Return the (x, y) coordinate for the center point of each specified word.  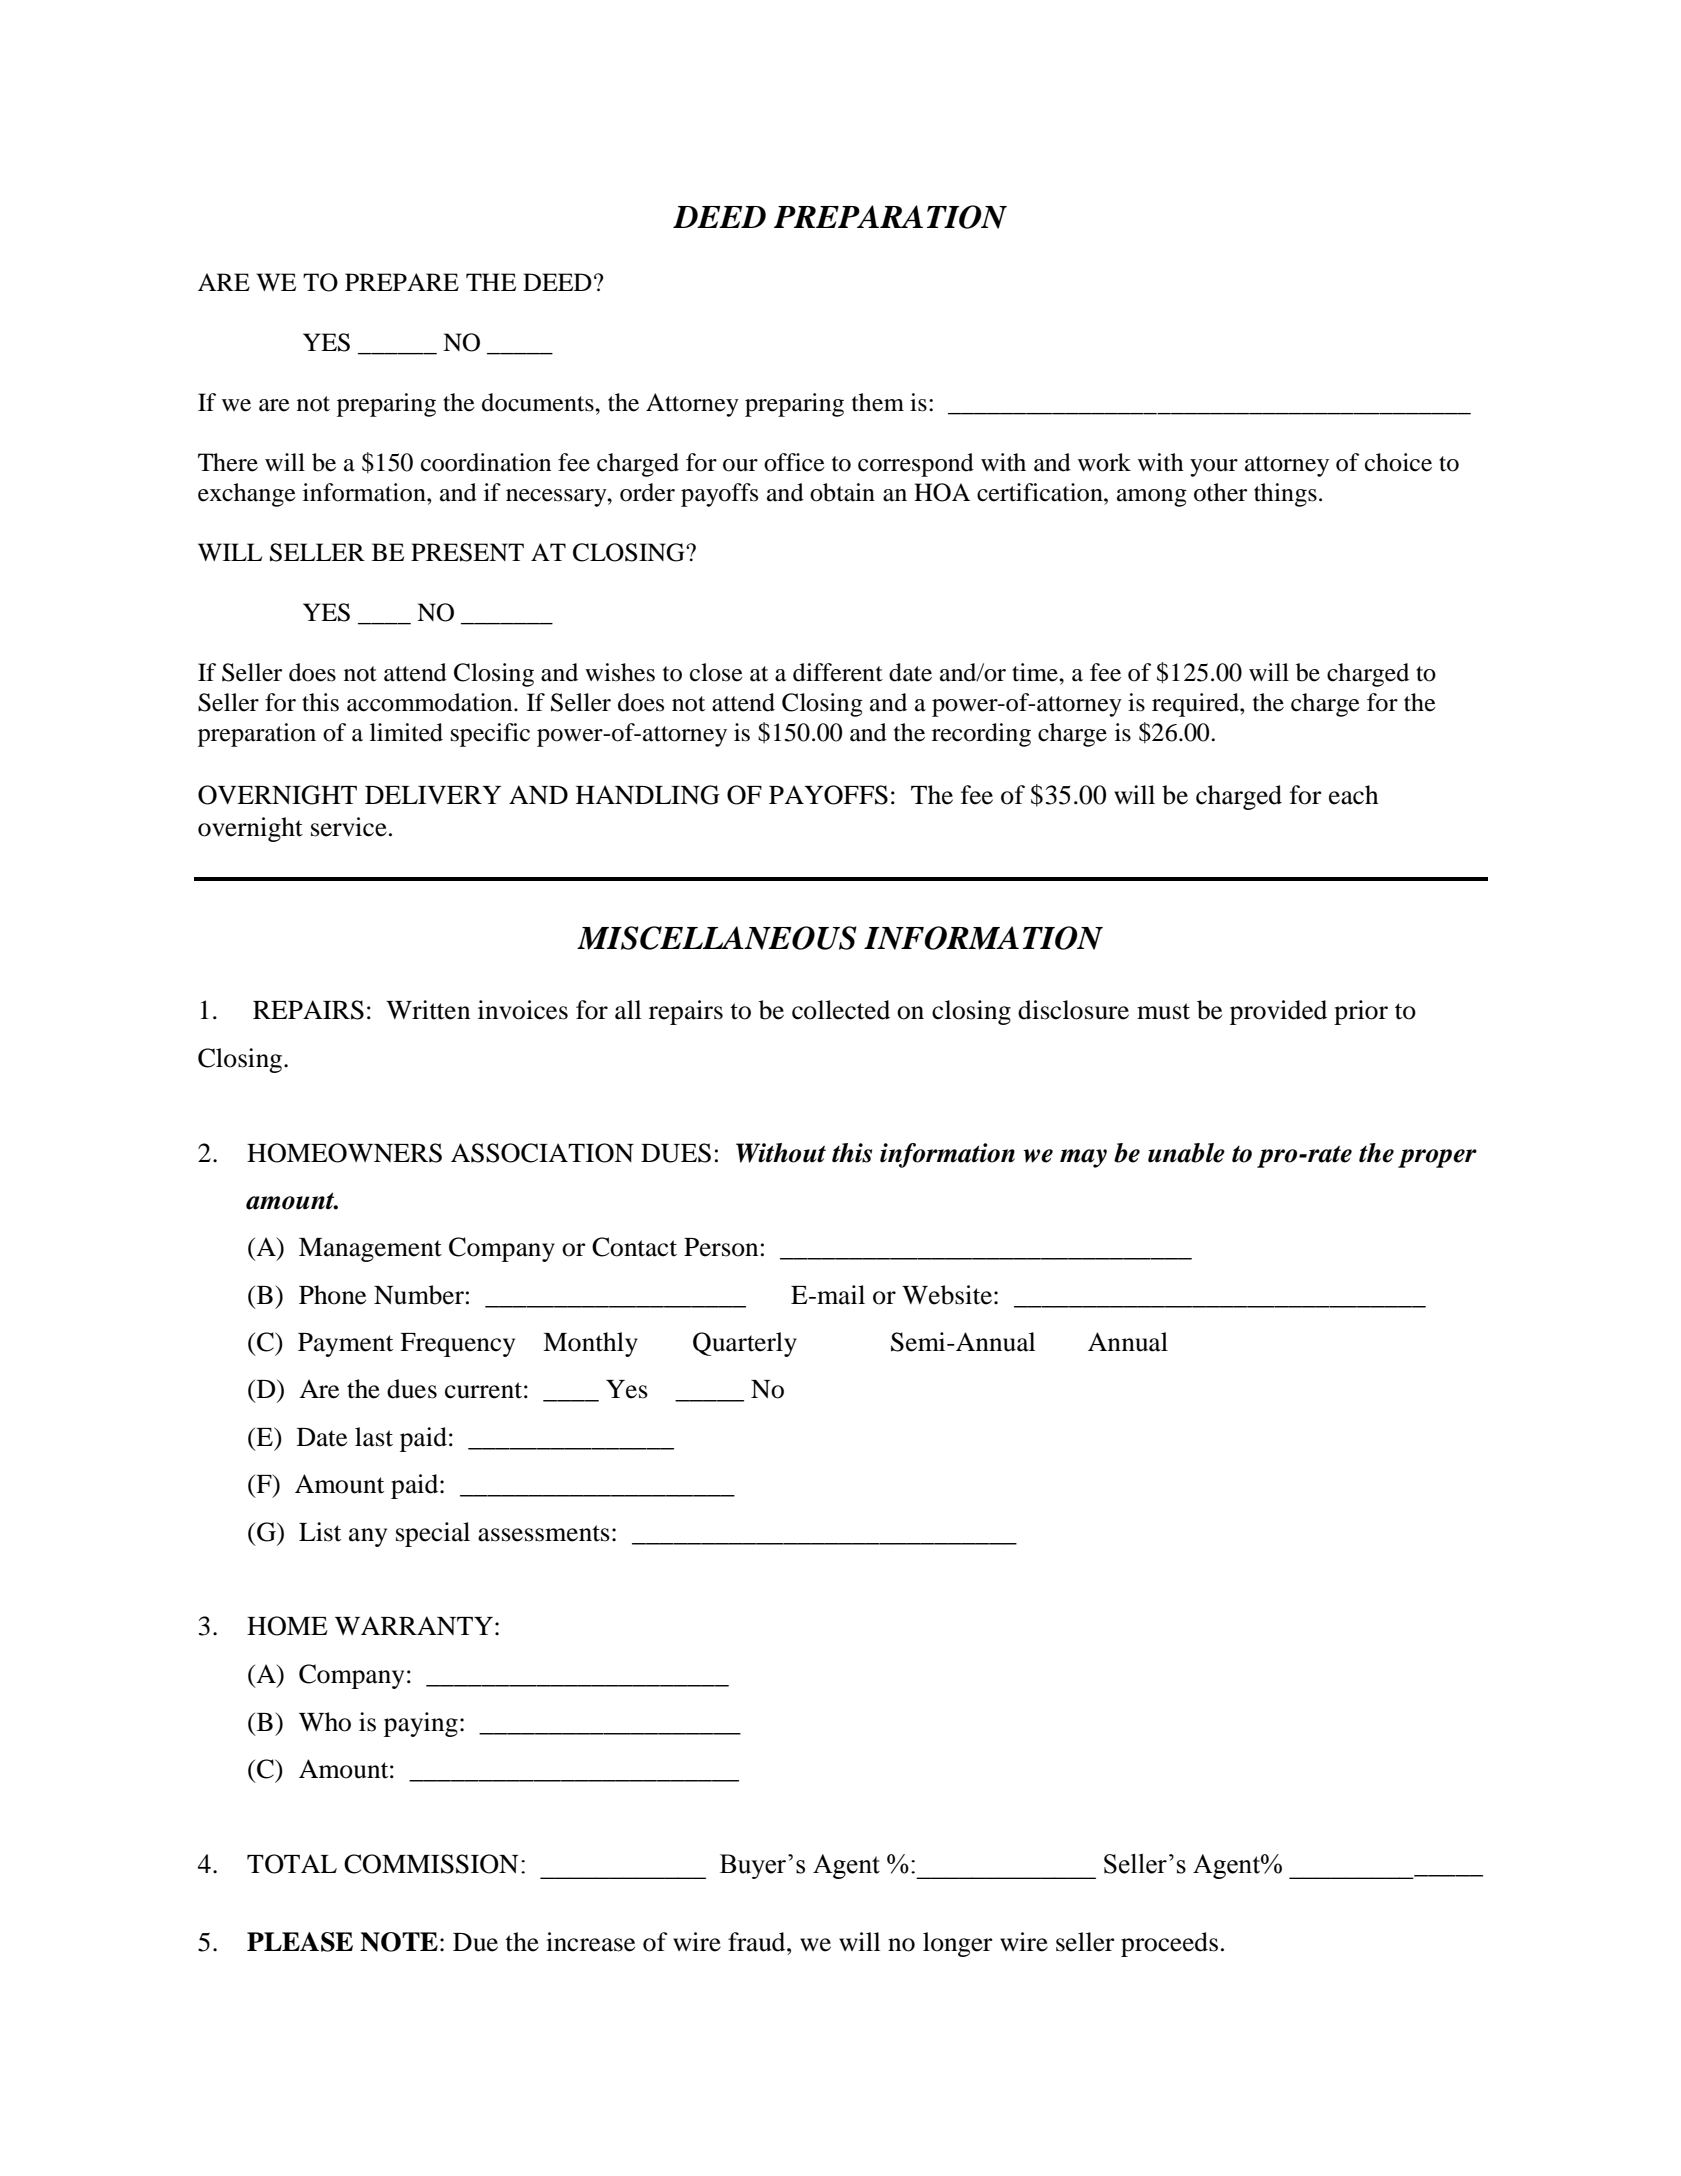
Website (947, 1295)
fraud (758, 1942)
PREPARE (402, 282)
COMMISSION (431, 1864)
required (1196, 705)
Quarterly (745, 1344)
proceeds (1169, 1944)
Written (428, 1010)
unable (1186, 1153)
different (838, 672)
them (878, 402)
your (1214, 468)
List (320, 1532)
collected (841, 1010)
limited (406, 732)
